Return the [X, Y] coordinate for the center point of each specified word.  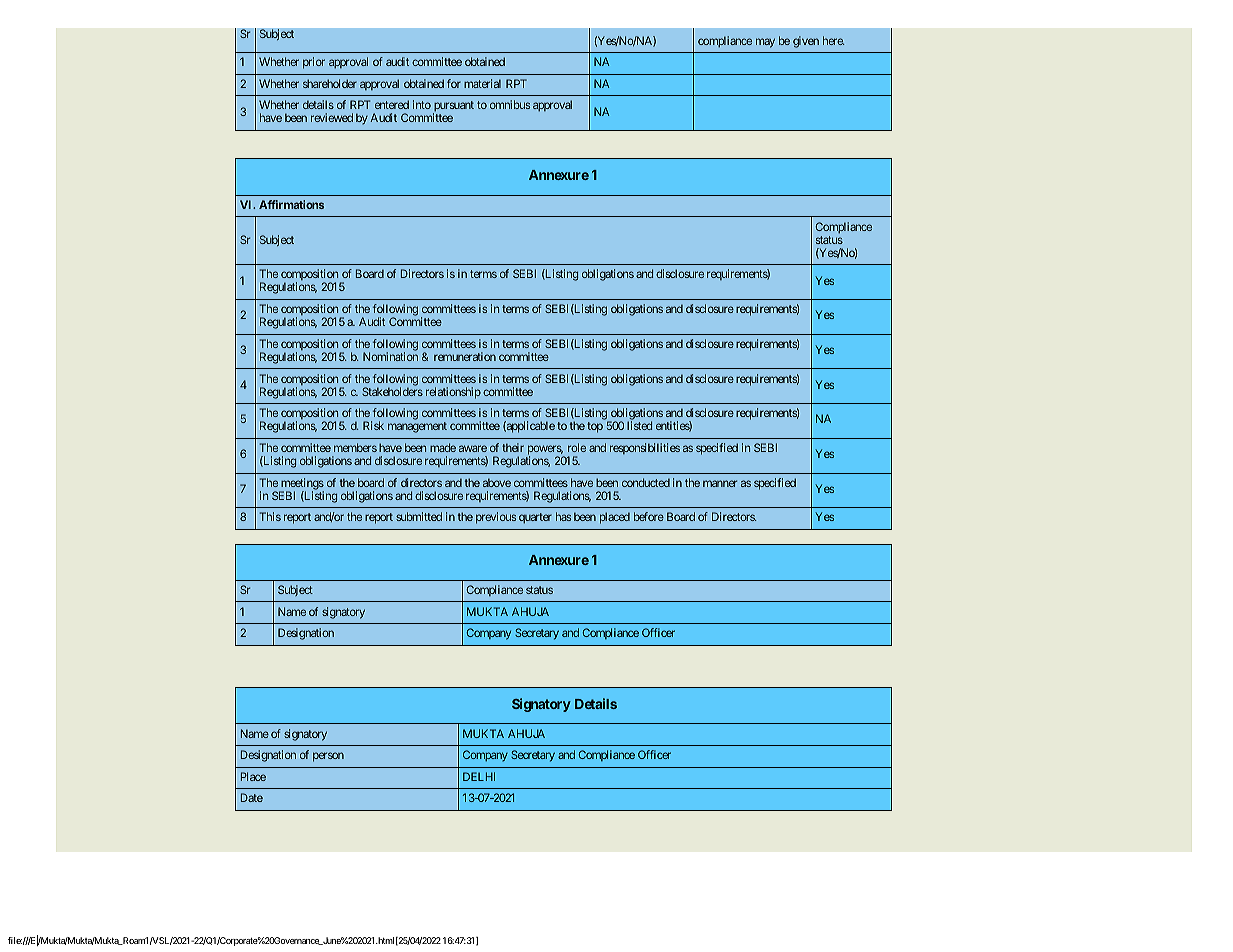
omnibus [510, 104]
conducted [646, 482]
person [328, 757]
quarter [535, 518]
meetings [301, 485]
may [765, 43]
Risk [373, 425]
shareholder [330, 83]
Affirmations [291, 204]
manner [720, 483]
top [595, 427]
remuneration [465, 356]
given [806, 42]
